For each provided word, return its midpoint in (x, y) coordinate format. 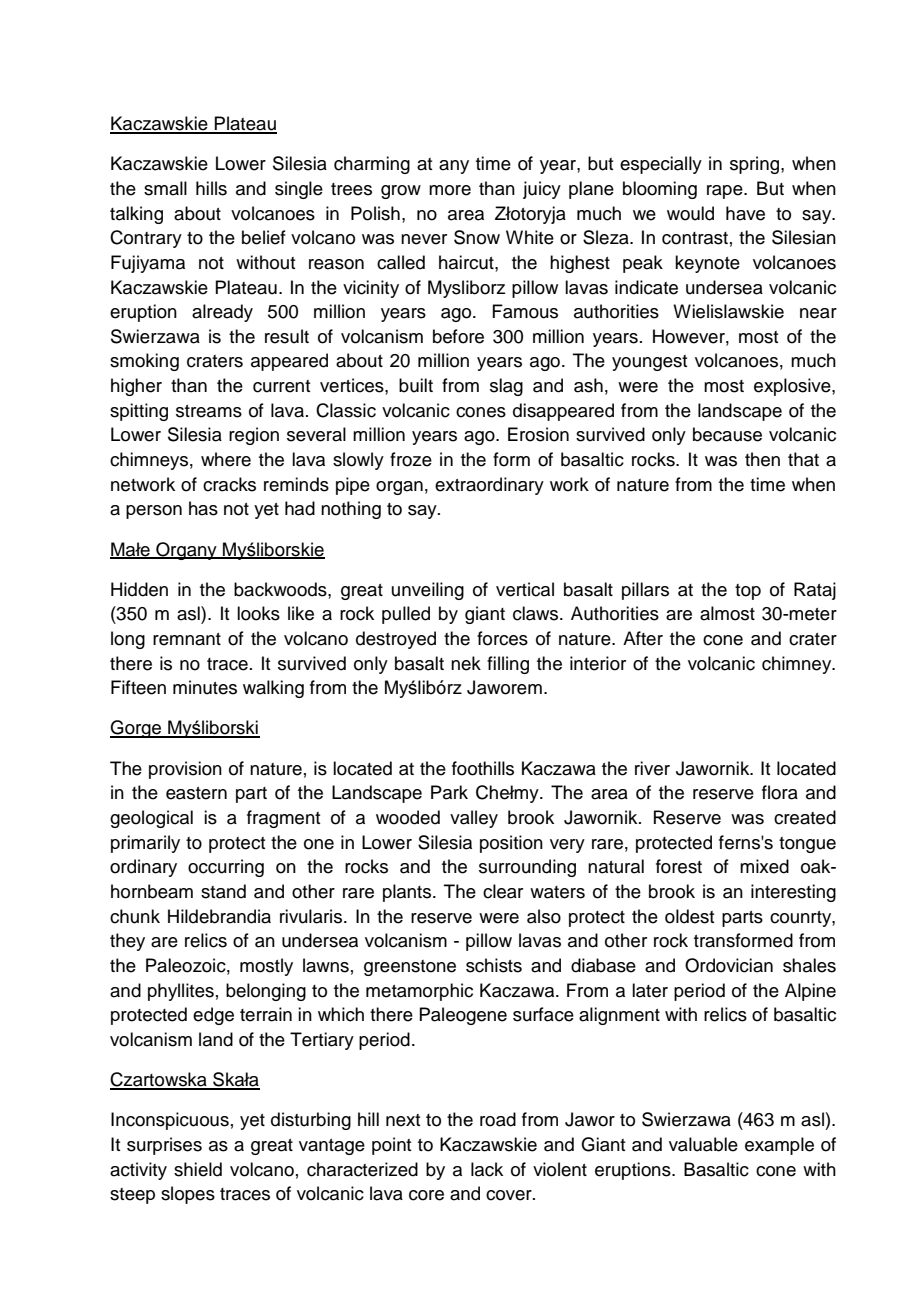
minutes (205, 687)
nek (466, 663)
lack (487, 1169)
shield (198, 1169)
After (643, 638)
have (745, 213)
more (450, 190)
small (165, 188)
